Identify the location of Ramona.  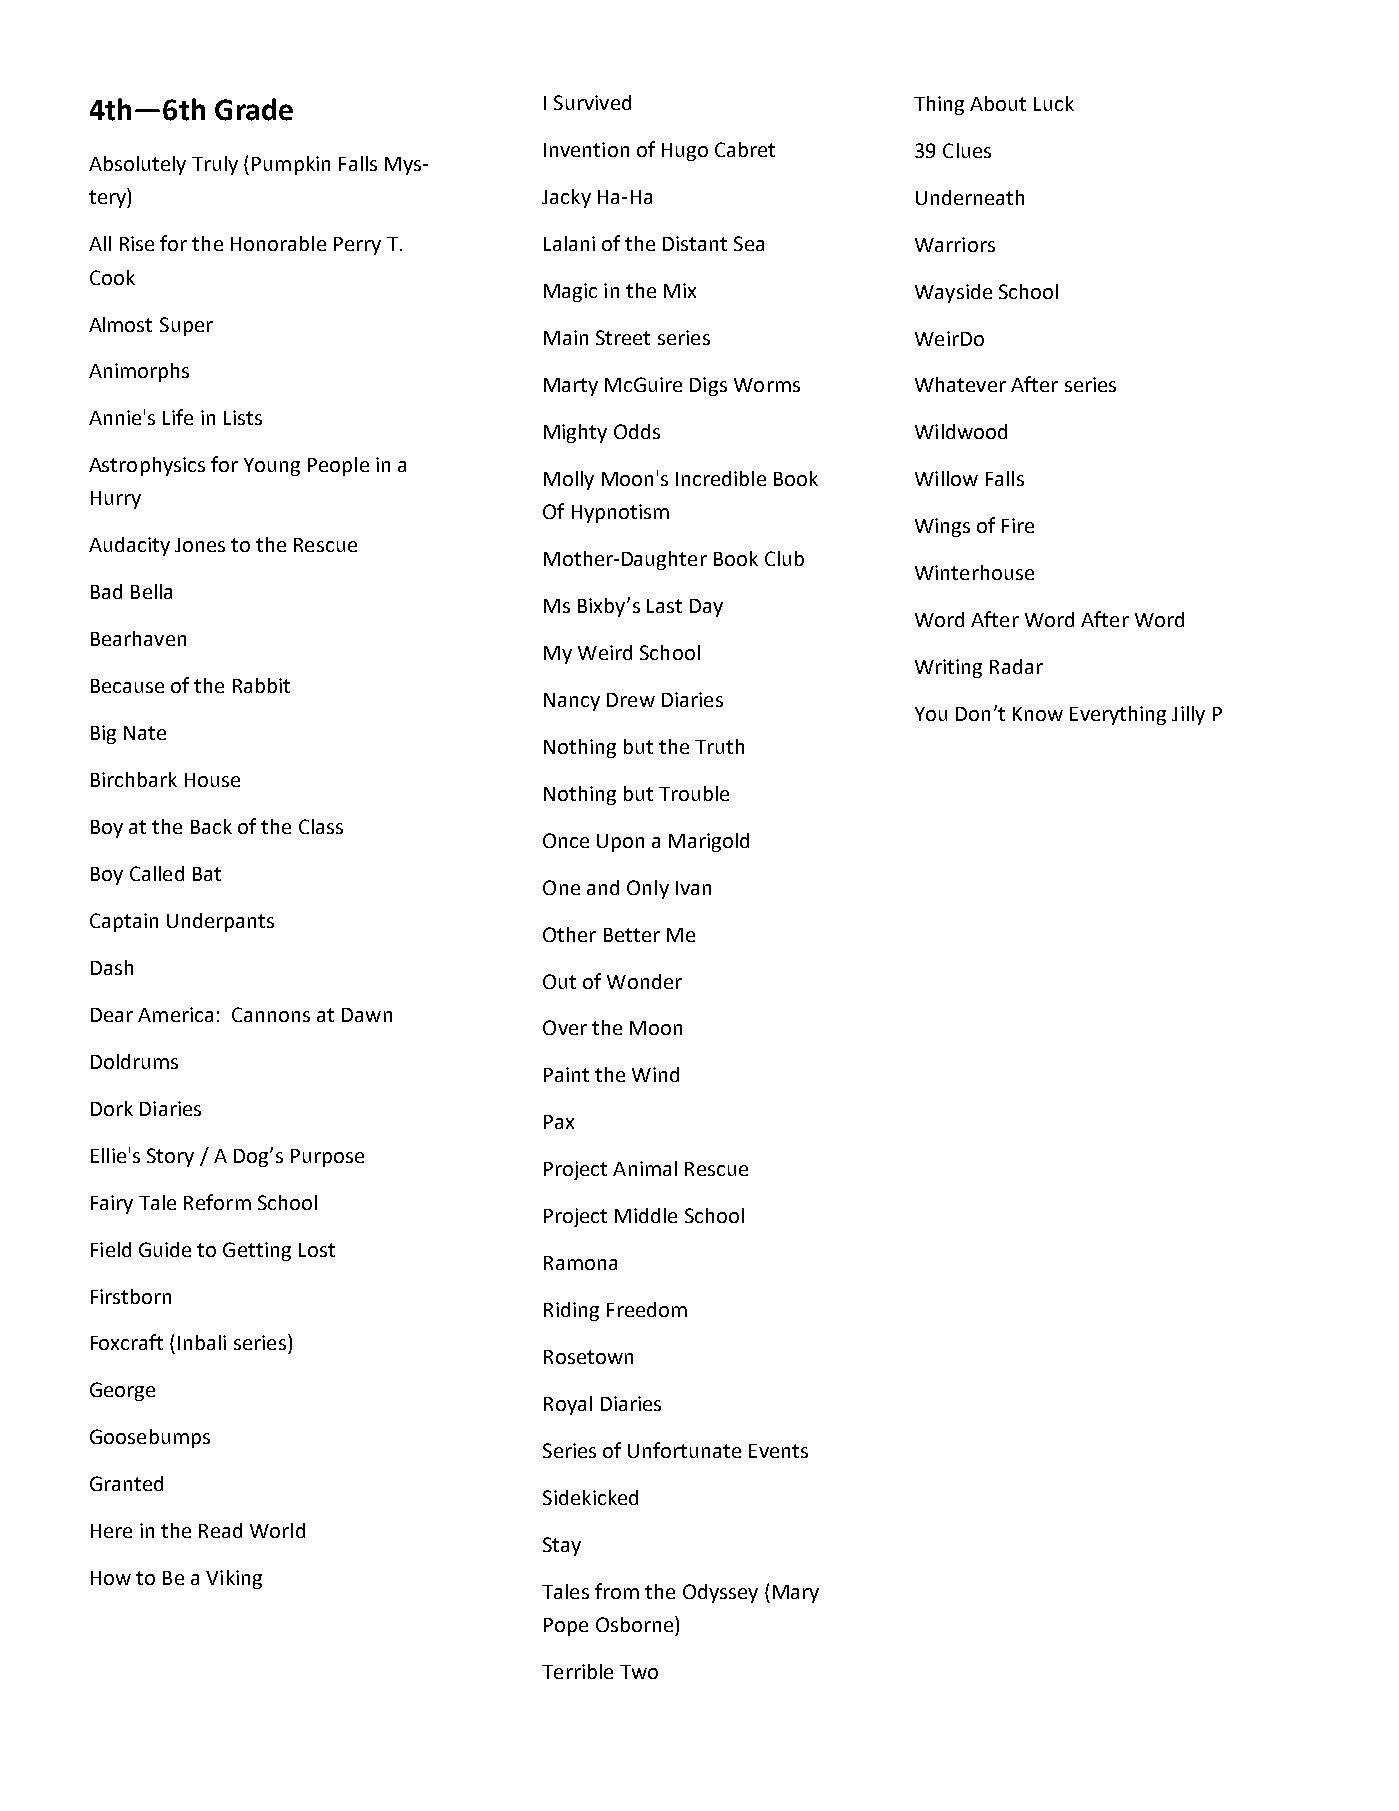
(580, 1263).
